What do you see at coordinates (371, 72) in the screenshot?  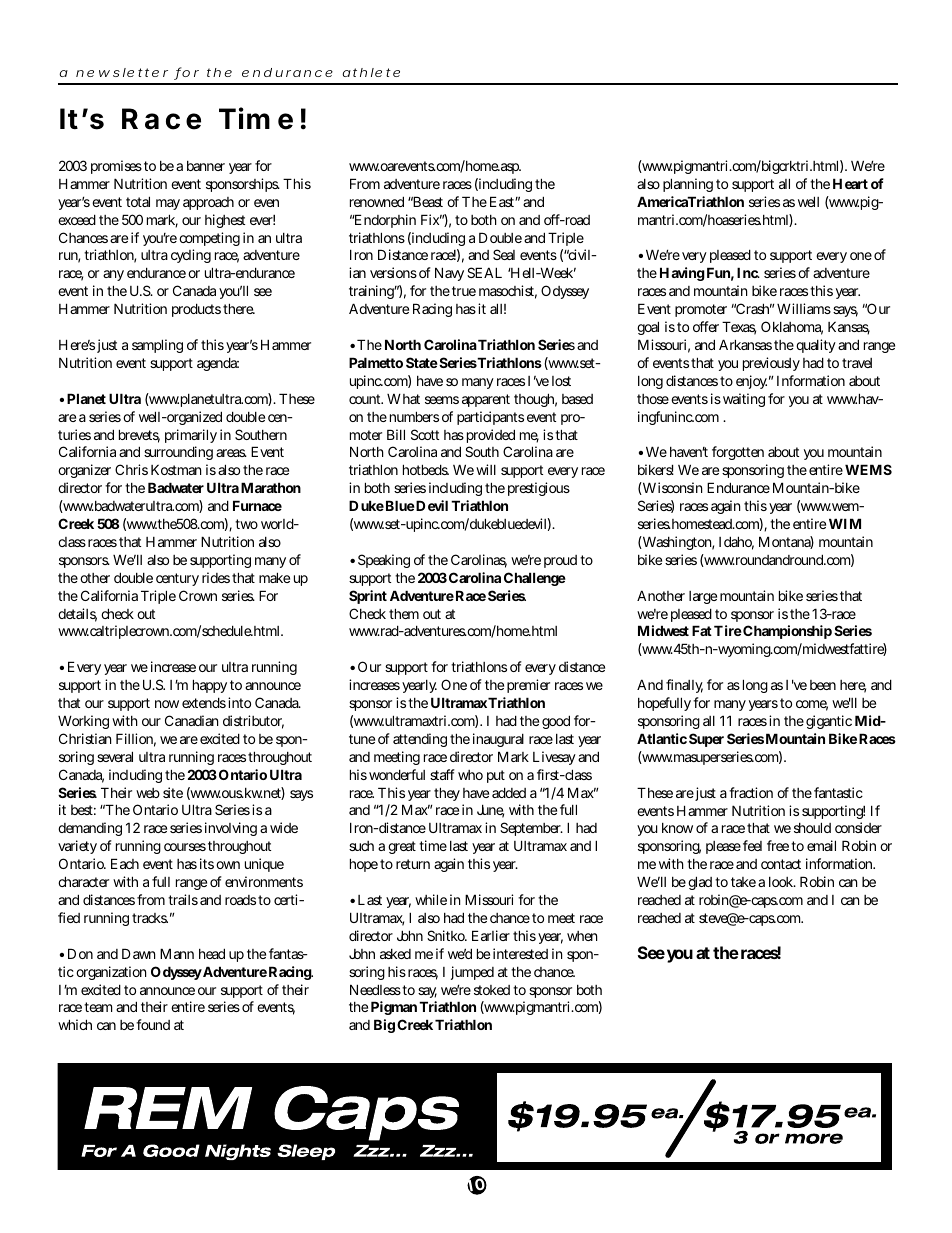 I see `athlete` at bounding box center [371, 72].
